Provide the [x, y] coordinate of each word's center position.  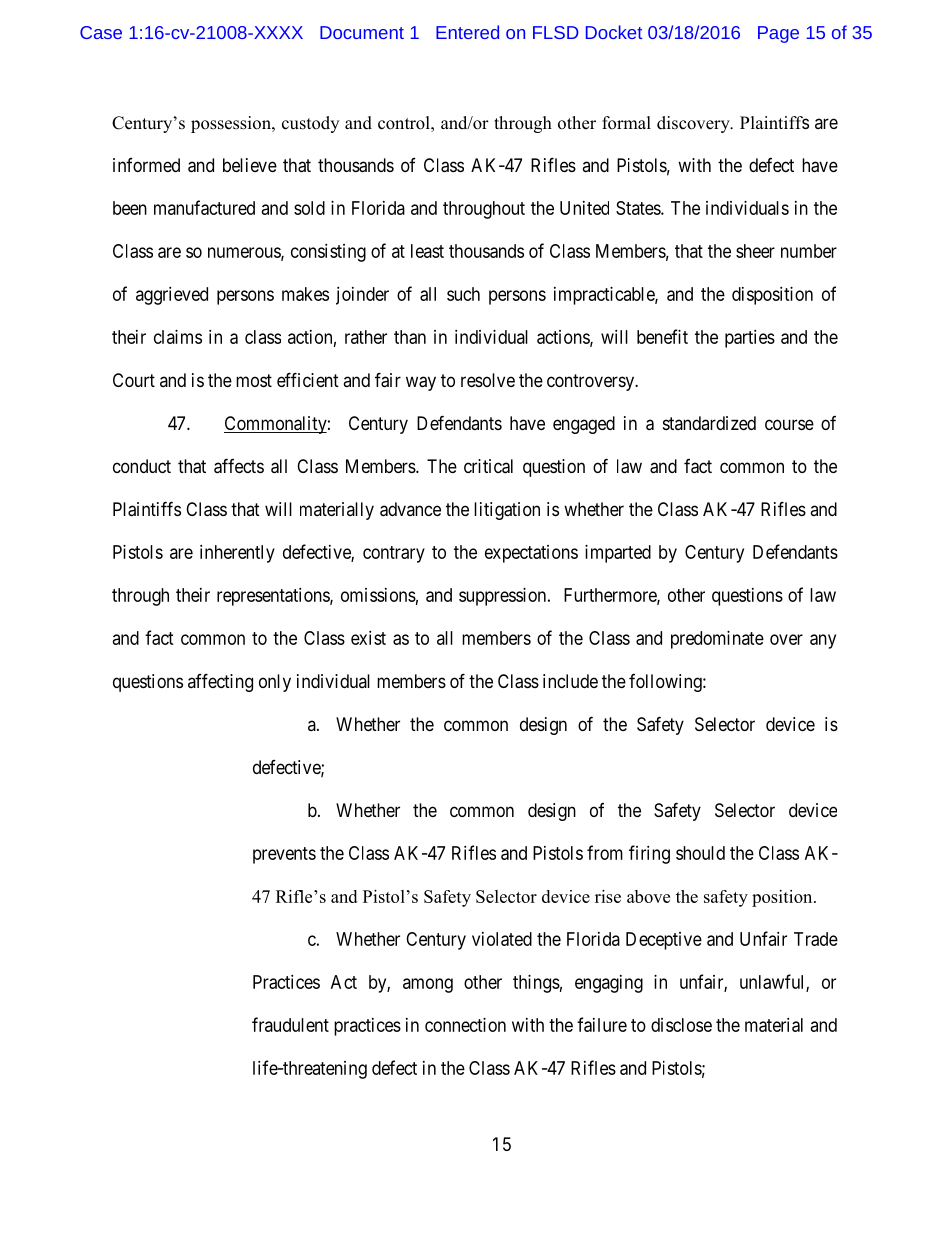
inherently [237, 554]
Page [778, 34]
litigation [507, 511]
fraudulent [290, 1024]
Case [101, 32]
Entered [467, 32]
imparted [618, 554]
